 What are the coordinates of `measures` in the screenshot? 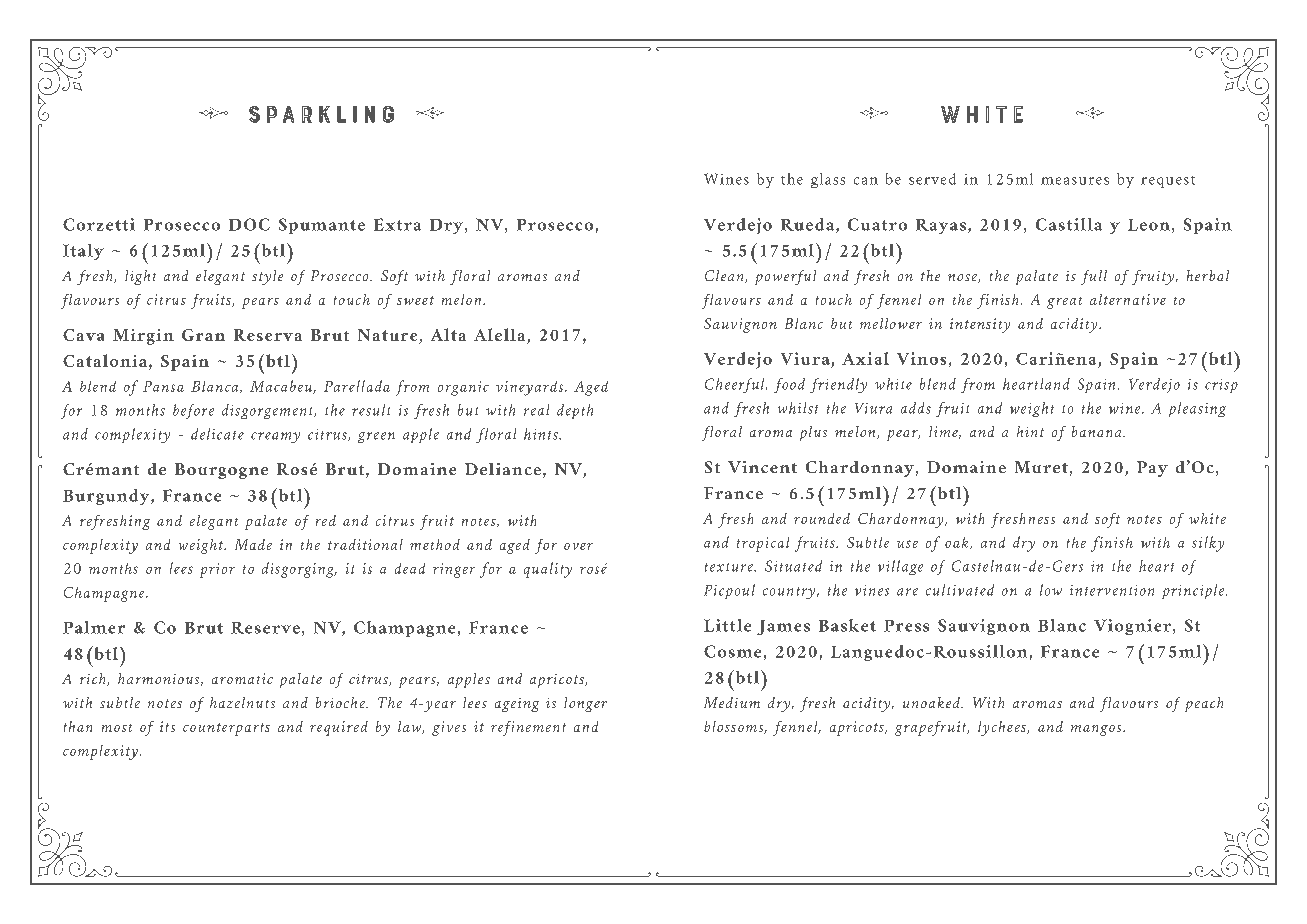 It's located at (1075, 181).
